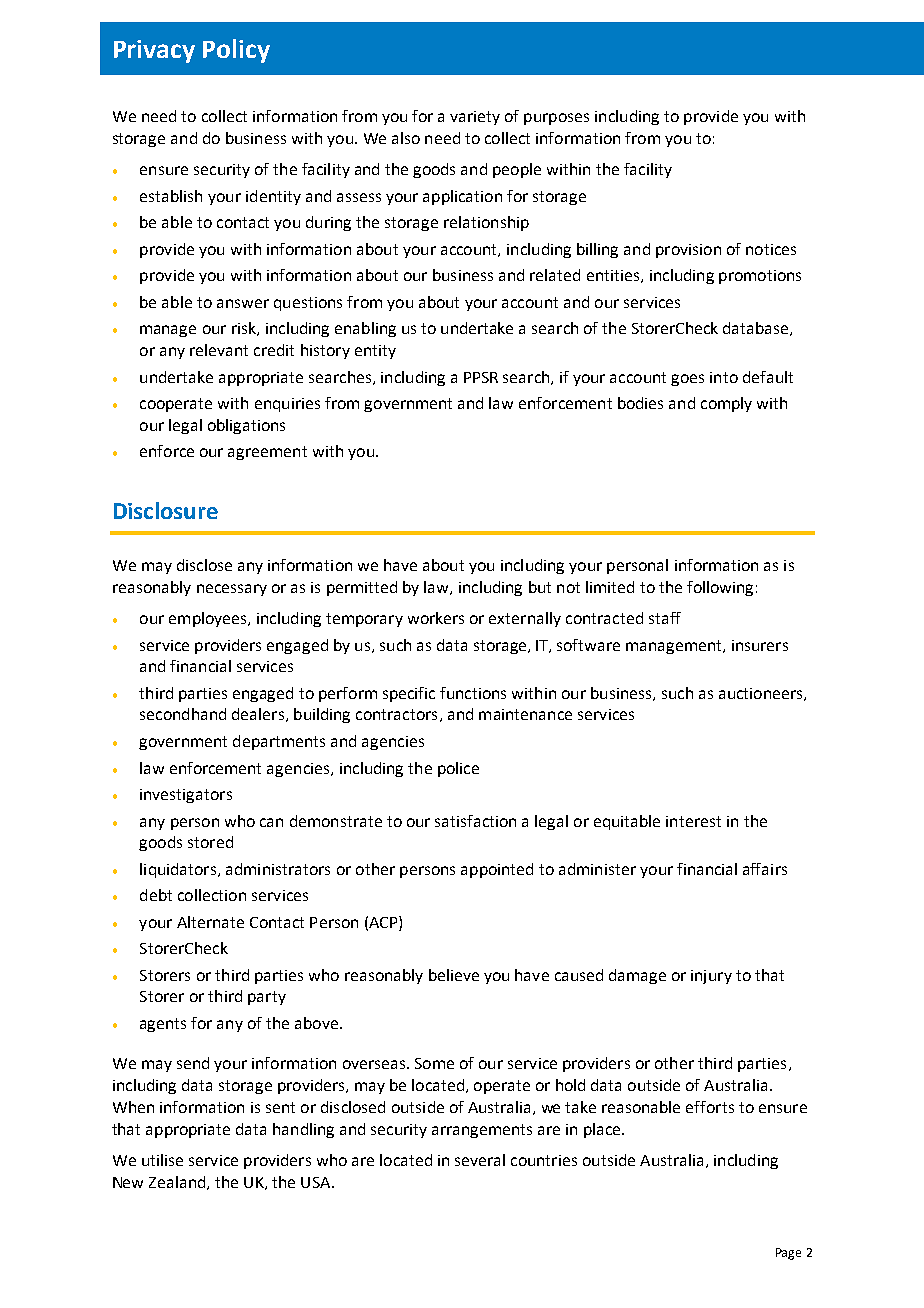 This screenshot has width=924, height=1308. What do you see at coordinates (540, 587) in the screenshot?
I see `but` at bounding box center [540, 587].
